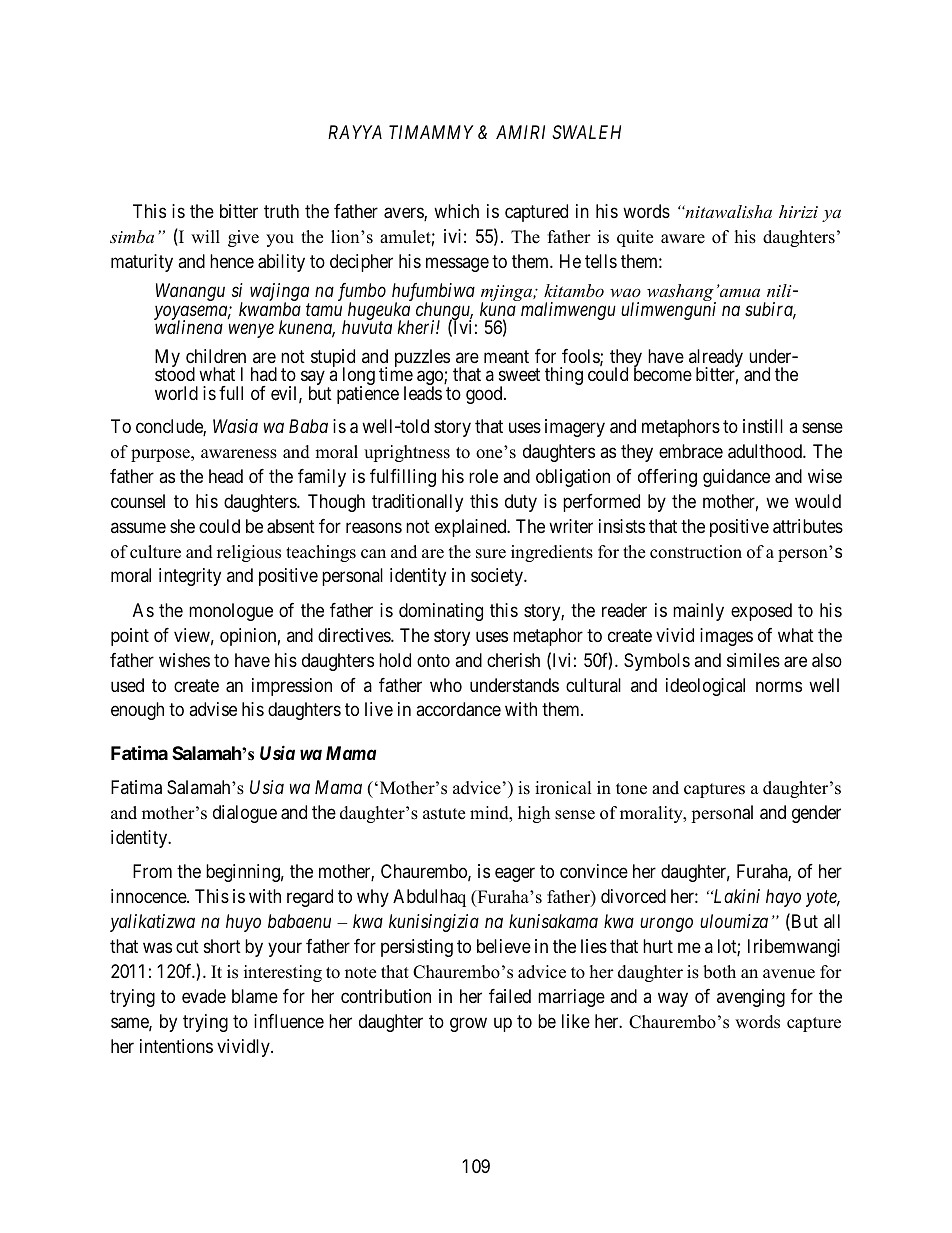  I want to click on dialogue, so click(245, 814).
